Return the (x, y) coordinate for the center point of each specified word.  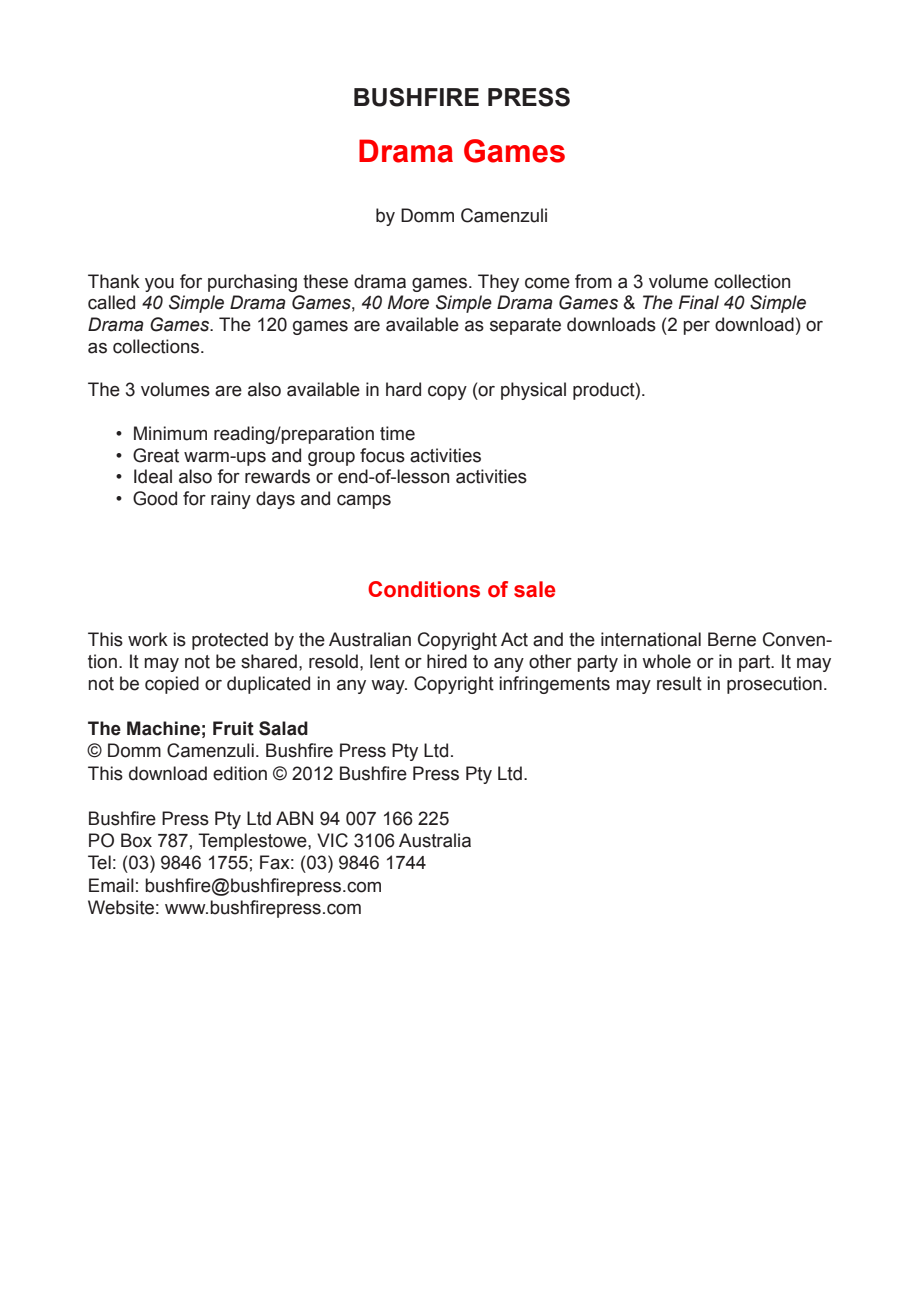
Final (699, 302)
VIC (332, 840)
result (679, 683)
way (389, 687)
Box (136, 840)
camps (364, 502)
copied (172, 685)
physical (533, 391)
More (408, 302)
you (159, 285)
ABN (294, 818)
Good (155, 498)
